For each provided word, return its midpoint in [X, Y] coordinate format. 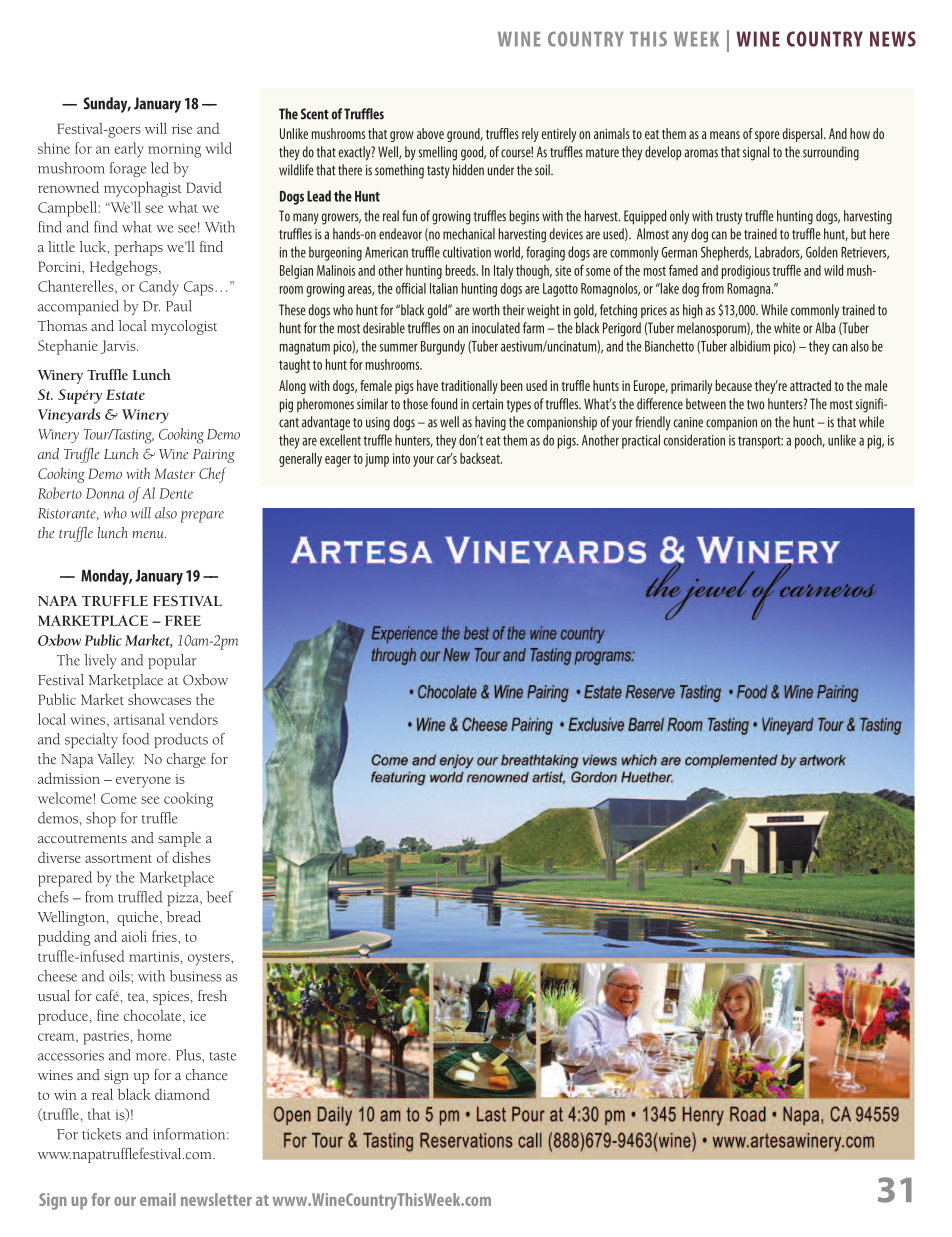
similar [372, 404]
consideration [694, 440]
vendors [193, 719]
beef [220, 897]
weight [543, 311]
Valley [115, 760]
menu [149, 535]
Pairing [214, 456]
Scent [315, 114]
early [129, 150]
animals [612, 133]
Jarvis [119, 347]
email [158, 1199]
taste [222, 1056]
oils [120, 976]
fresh [212, 995]
